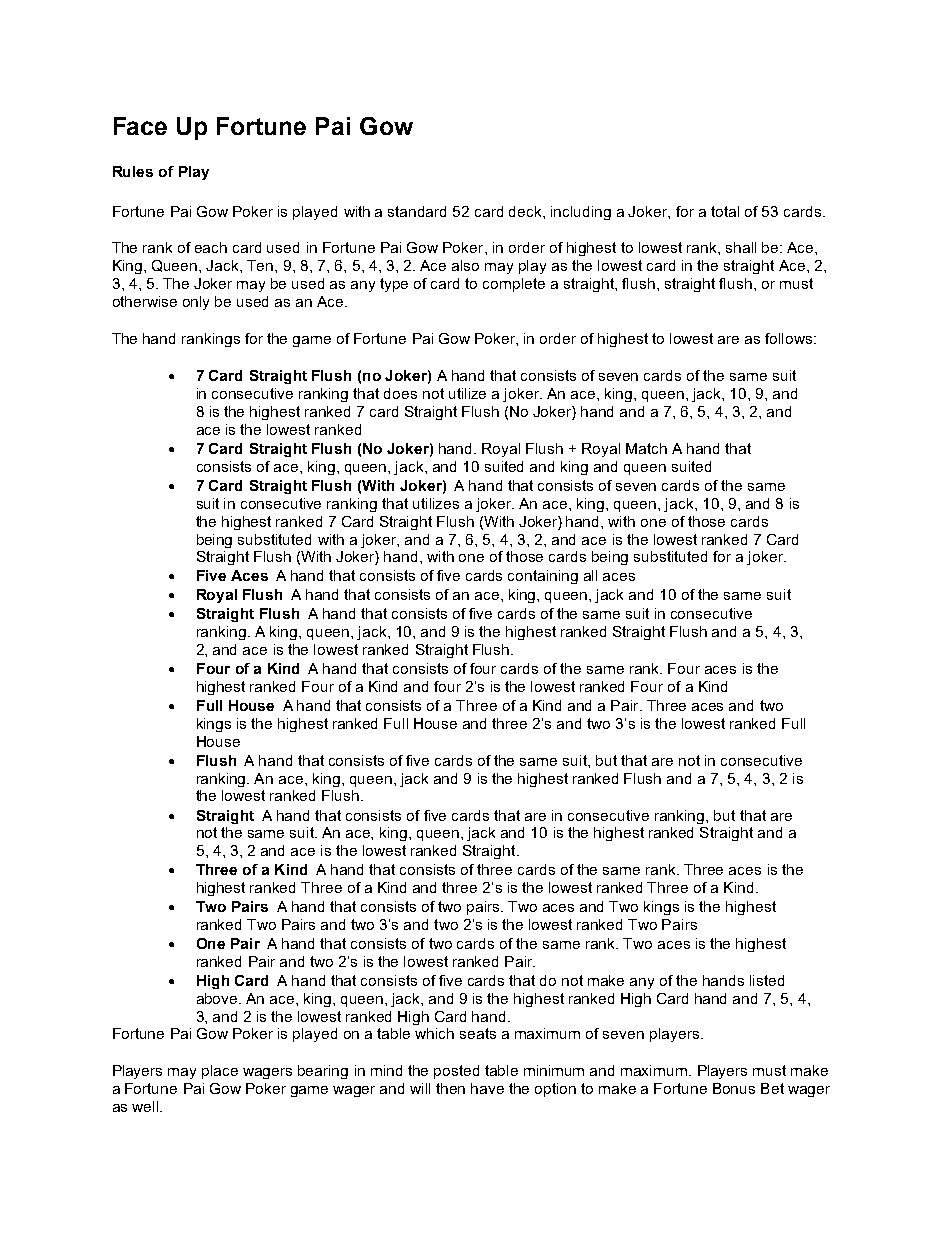 The width and height of the page is (952, 1233). Describe the element at coordinates (220, 1072) in the page. I see `place` at that location.
